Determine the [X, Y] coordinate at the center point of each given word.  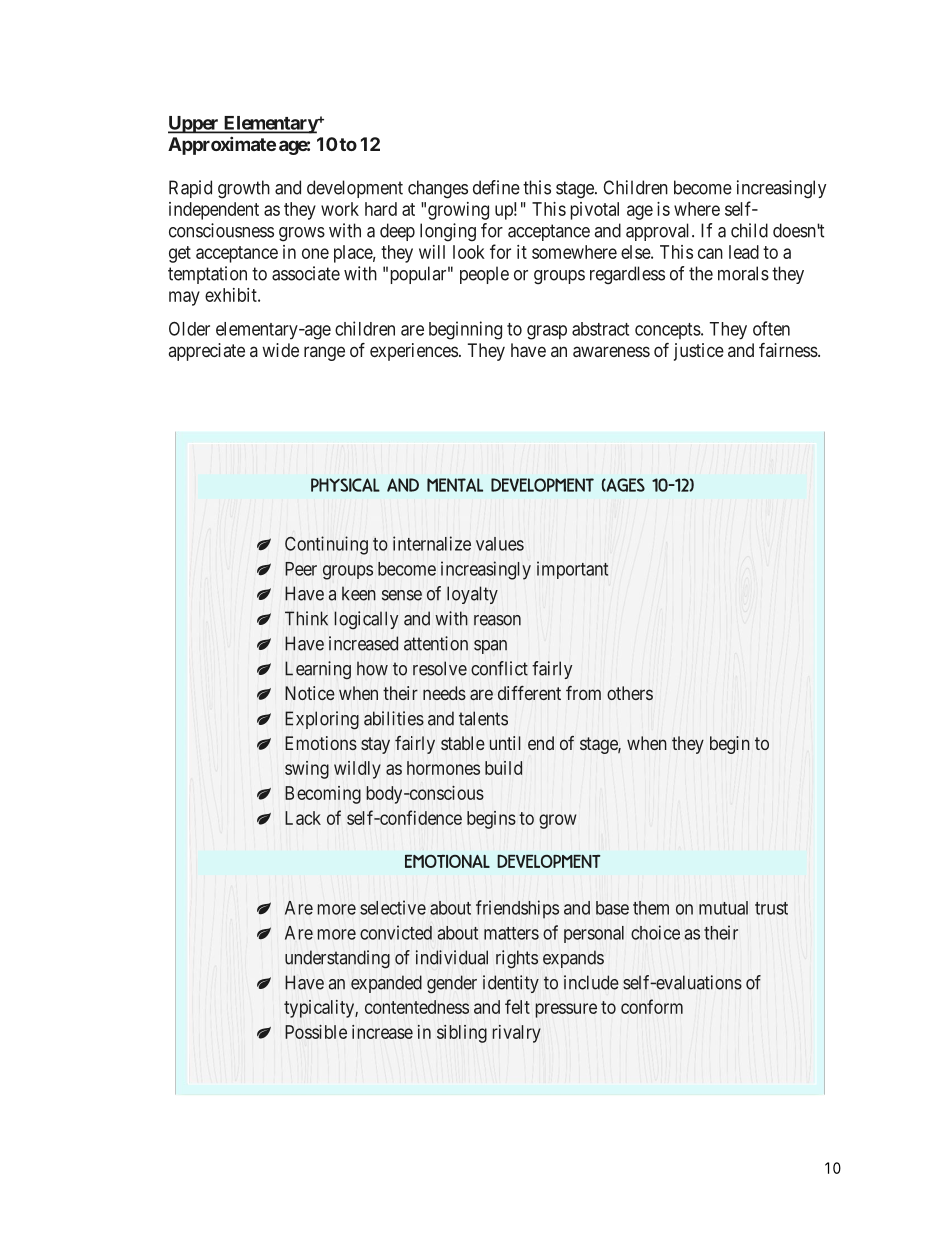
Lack [303, 818]
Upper [194, 125]
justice [699, 352]
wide [280, 350]
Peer [301, 569]
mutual [723, 908]
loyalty [472, 595]
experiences [414, 352]
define [496, 187]
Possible [316, 1032]
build [503, 768]
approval [659, 232]
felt [517, 1006]
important [572, 570]
